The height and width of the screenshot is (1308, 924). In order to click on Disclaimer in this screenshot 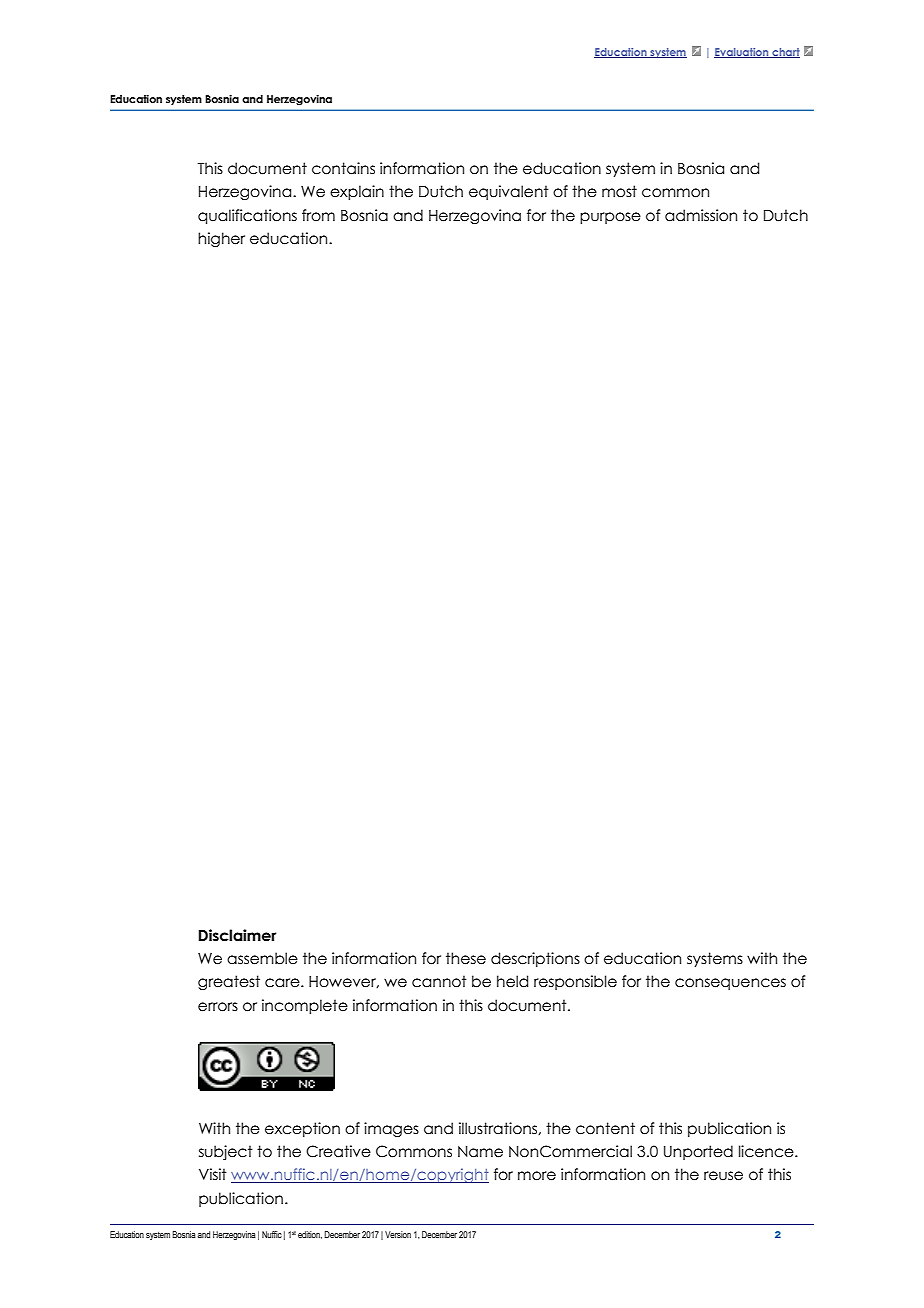, I will do `click(237, 935)`.
